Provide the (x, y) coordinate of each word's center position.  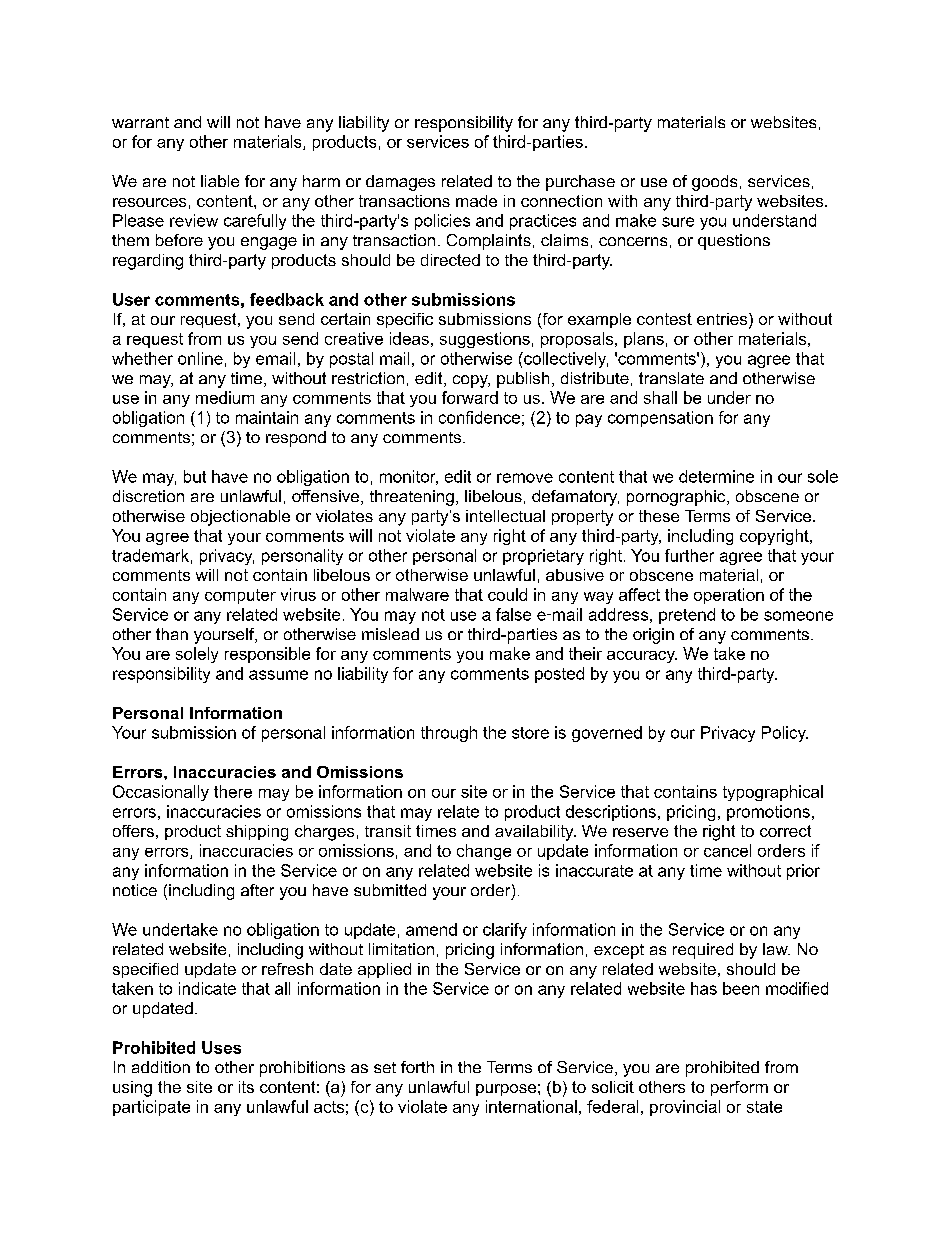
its (246, 1087)
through (449, 734)
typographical (773, 793)
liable (220, 181)
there (233, 791)
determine (716, 476)
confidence (479, 417)
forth (417, 1067)
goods (714, 183)
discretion (148, 496)
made (476, 201)
